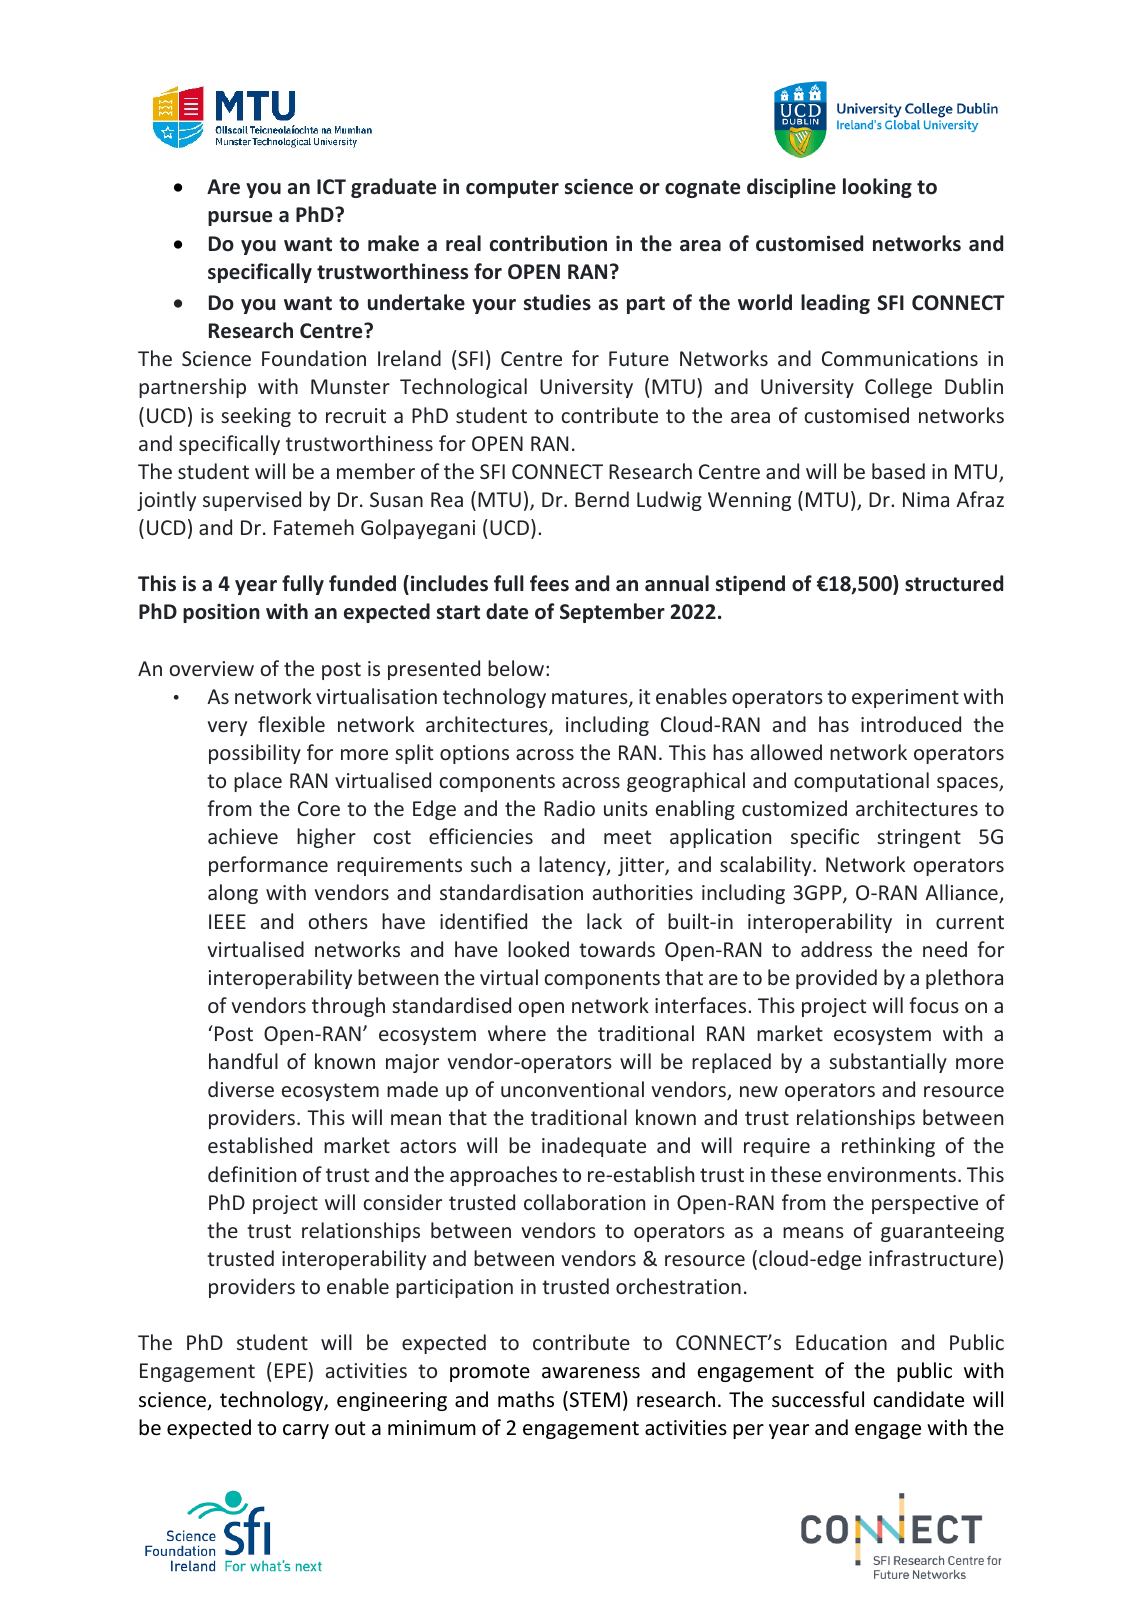 This document has height=1616, width=1143. I want to click on carry, so click(306, 1431).
